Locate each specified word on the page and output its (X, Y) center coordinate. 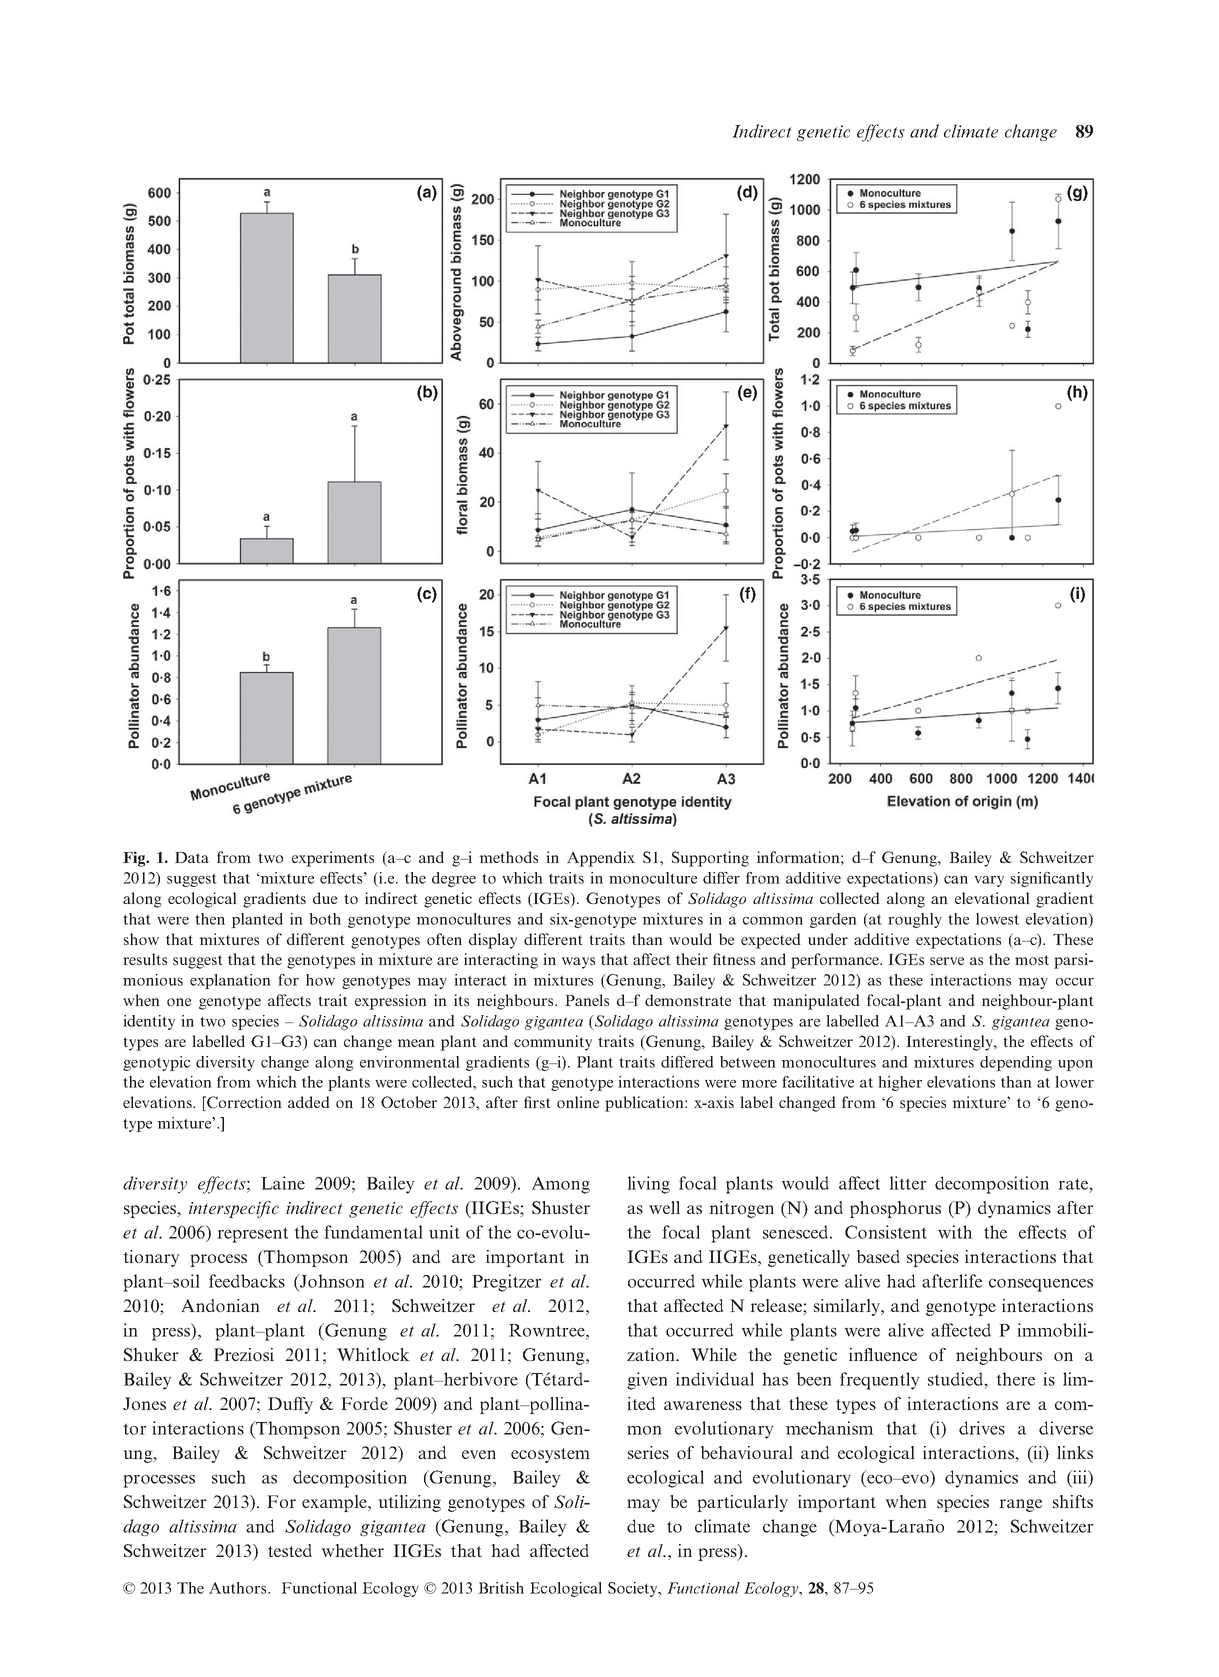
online (578, 1102)
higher (900, 1083)
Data (192, 857)
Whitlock (373, 1354)
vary (989, 881)
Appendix (601, 859)
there (1015, 1379)
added (309, 1102)
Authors (239, 1588)
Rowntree (548, 1330)
